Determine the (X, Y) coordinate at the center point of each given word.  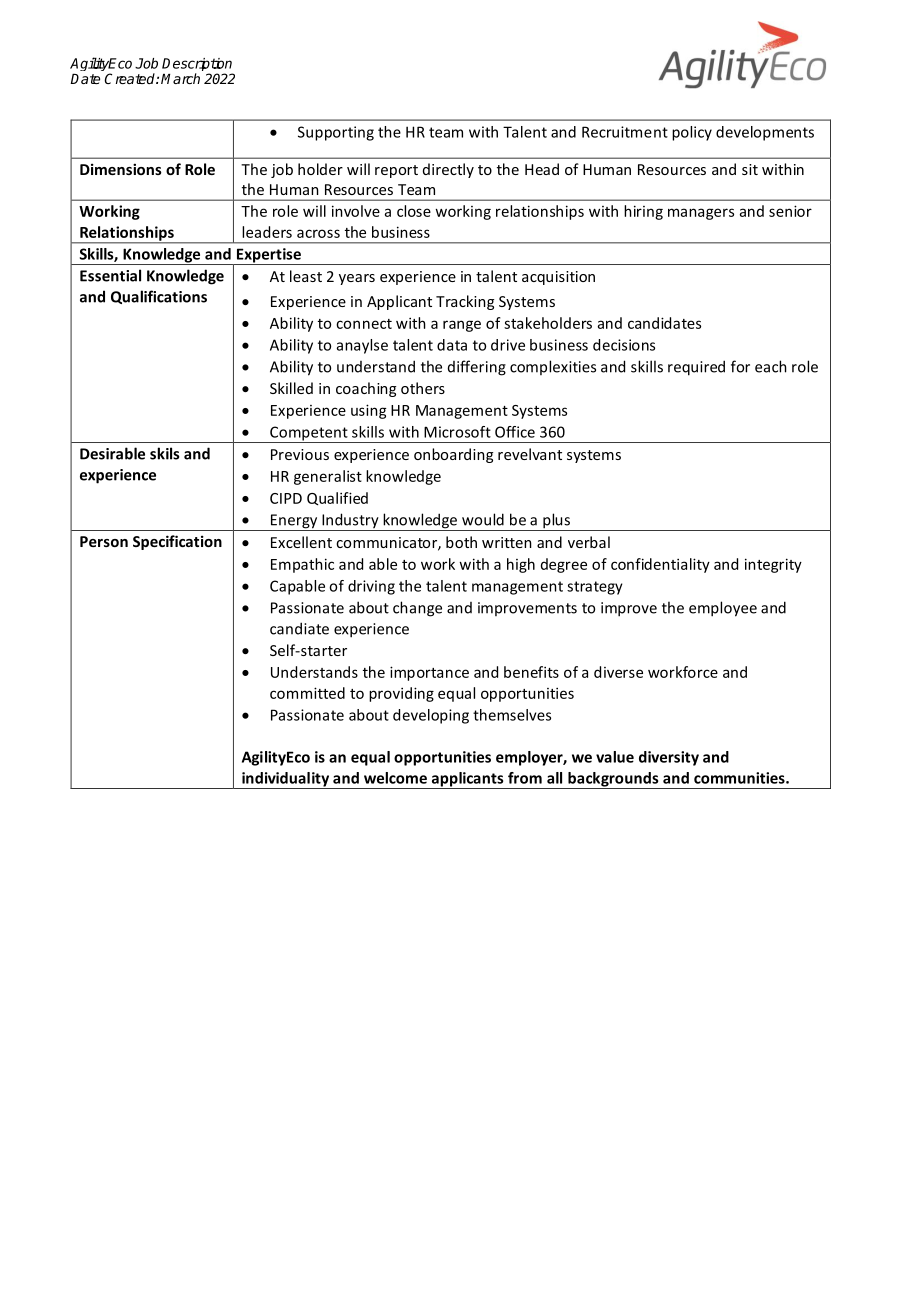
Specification (177, 542)
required (696, 368)
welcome (395, 778)
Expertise (268, 256)
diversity (669, 758)
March (180, 78)
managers (701, 214)
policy (692, 133)
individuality (286, 780)
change (417, 609)
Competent (309, 434)
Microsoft (457, 432)
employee (723, 609)
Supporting (336, 133)
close (414, 211)
